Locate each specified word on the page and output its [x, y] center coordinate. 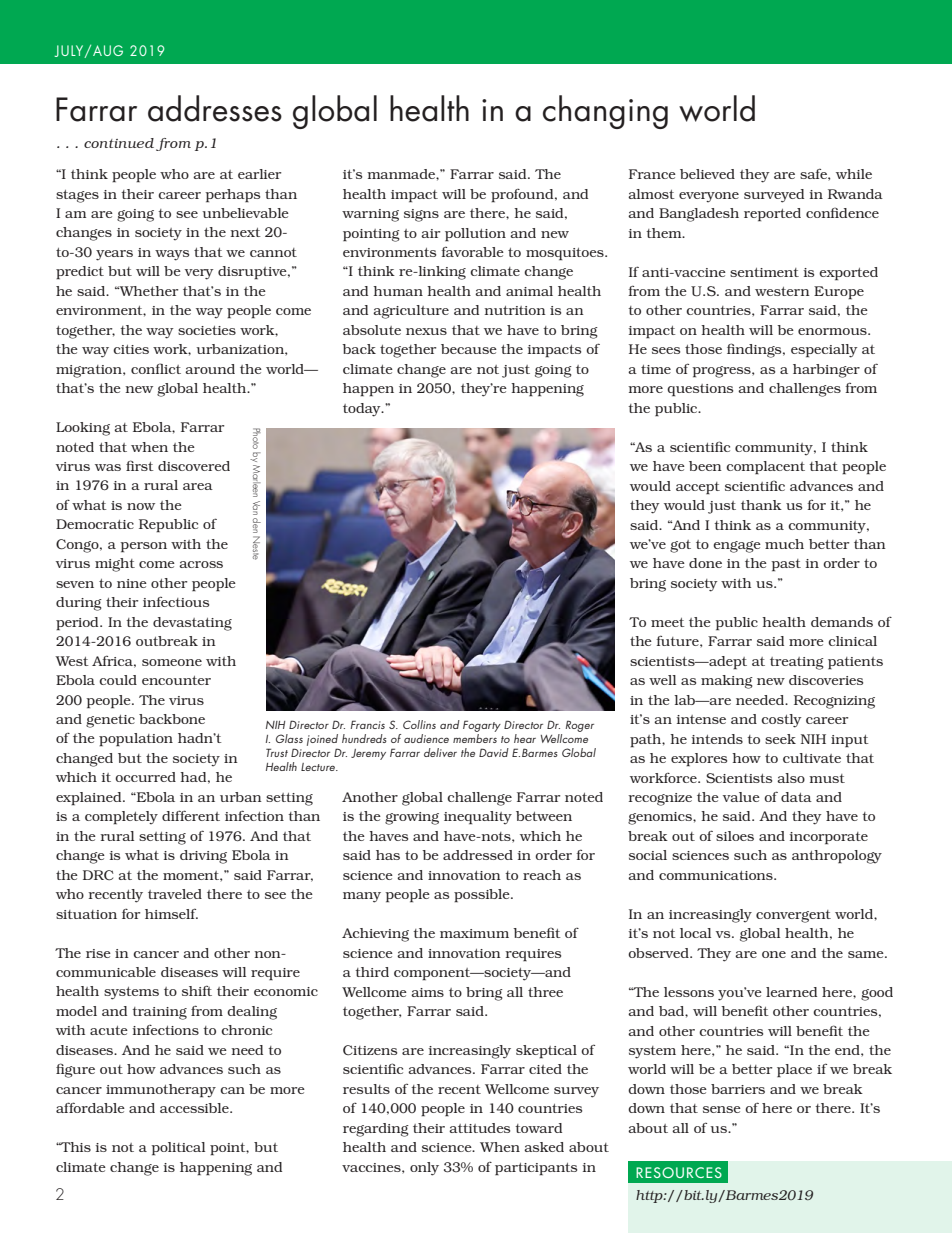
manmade [402, 174]
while [854, 174]
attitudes [479, 1128]
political [178, 1149]
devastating [192, 624]
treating [797, 663]
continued [119, 143]
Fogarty [482, 726]
